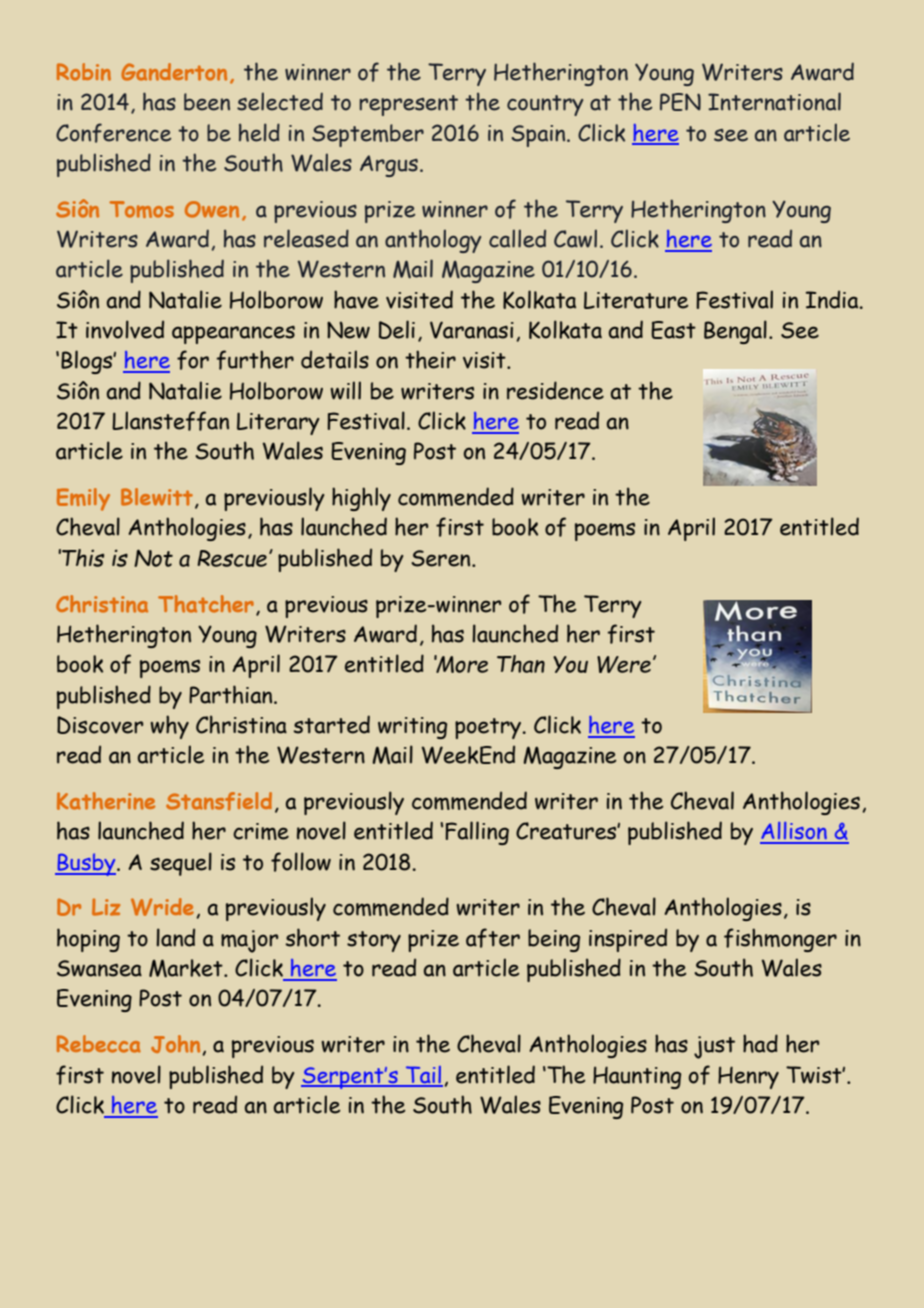 This screenshot has height=1308, width=924. I want to click on Were, so click(624, 664).
